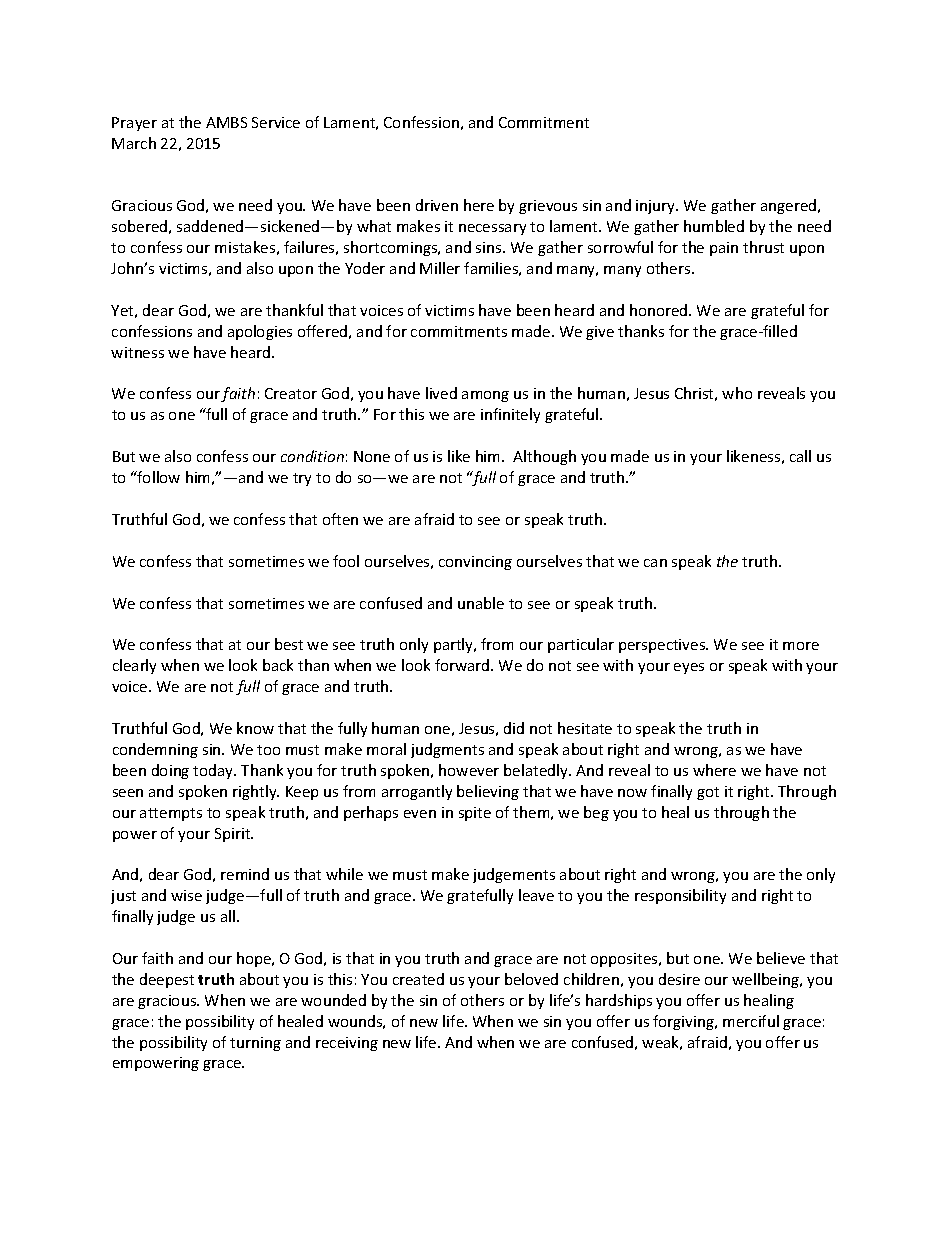 The width and height of the page is (952, 1233). I want to click on spite, so click(475, 814).
